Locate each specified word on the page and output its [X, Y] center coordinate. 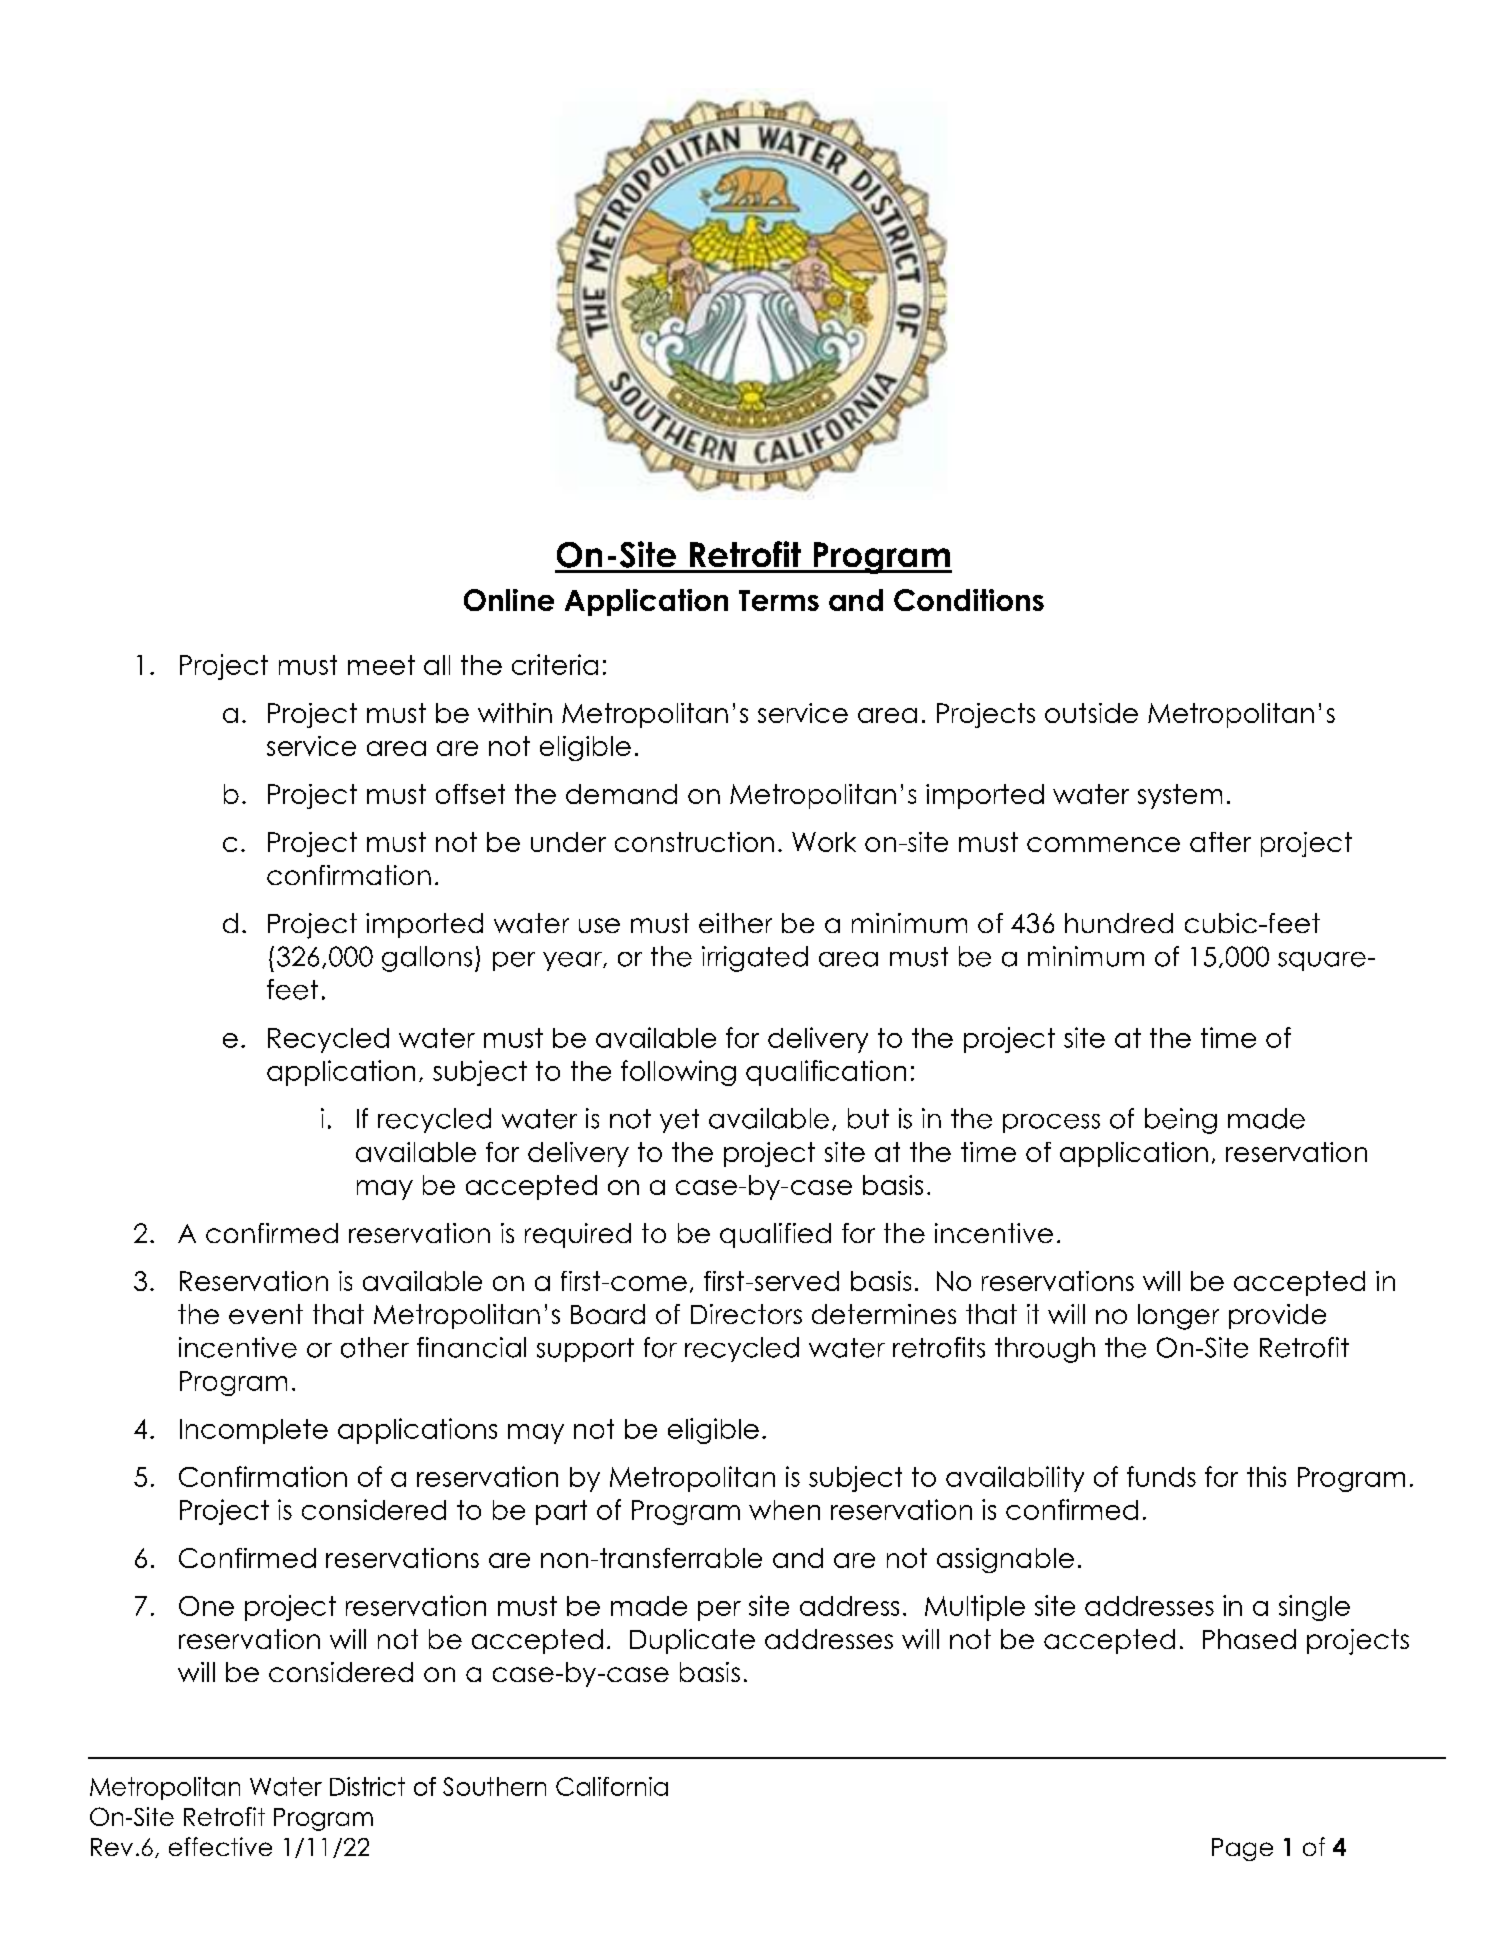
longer [1178, 1317]
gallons [427, 959]
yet [679, 1121]
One [206, 1606]
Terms [779, 600]
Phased [1249, 1639]
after [1220, 842]
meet [381, 665]
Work [824, 842]
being [1181, 1121]
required [578, 1235]
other [375, 1347]
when [784, 1510]
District [367, 1786]
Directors [746, 1314]
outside [1091, 713]
